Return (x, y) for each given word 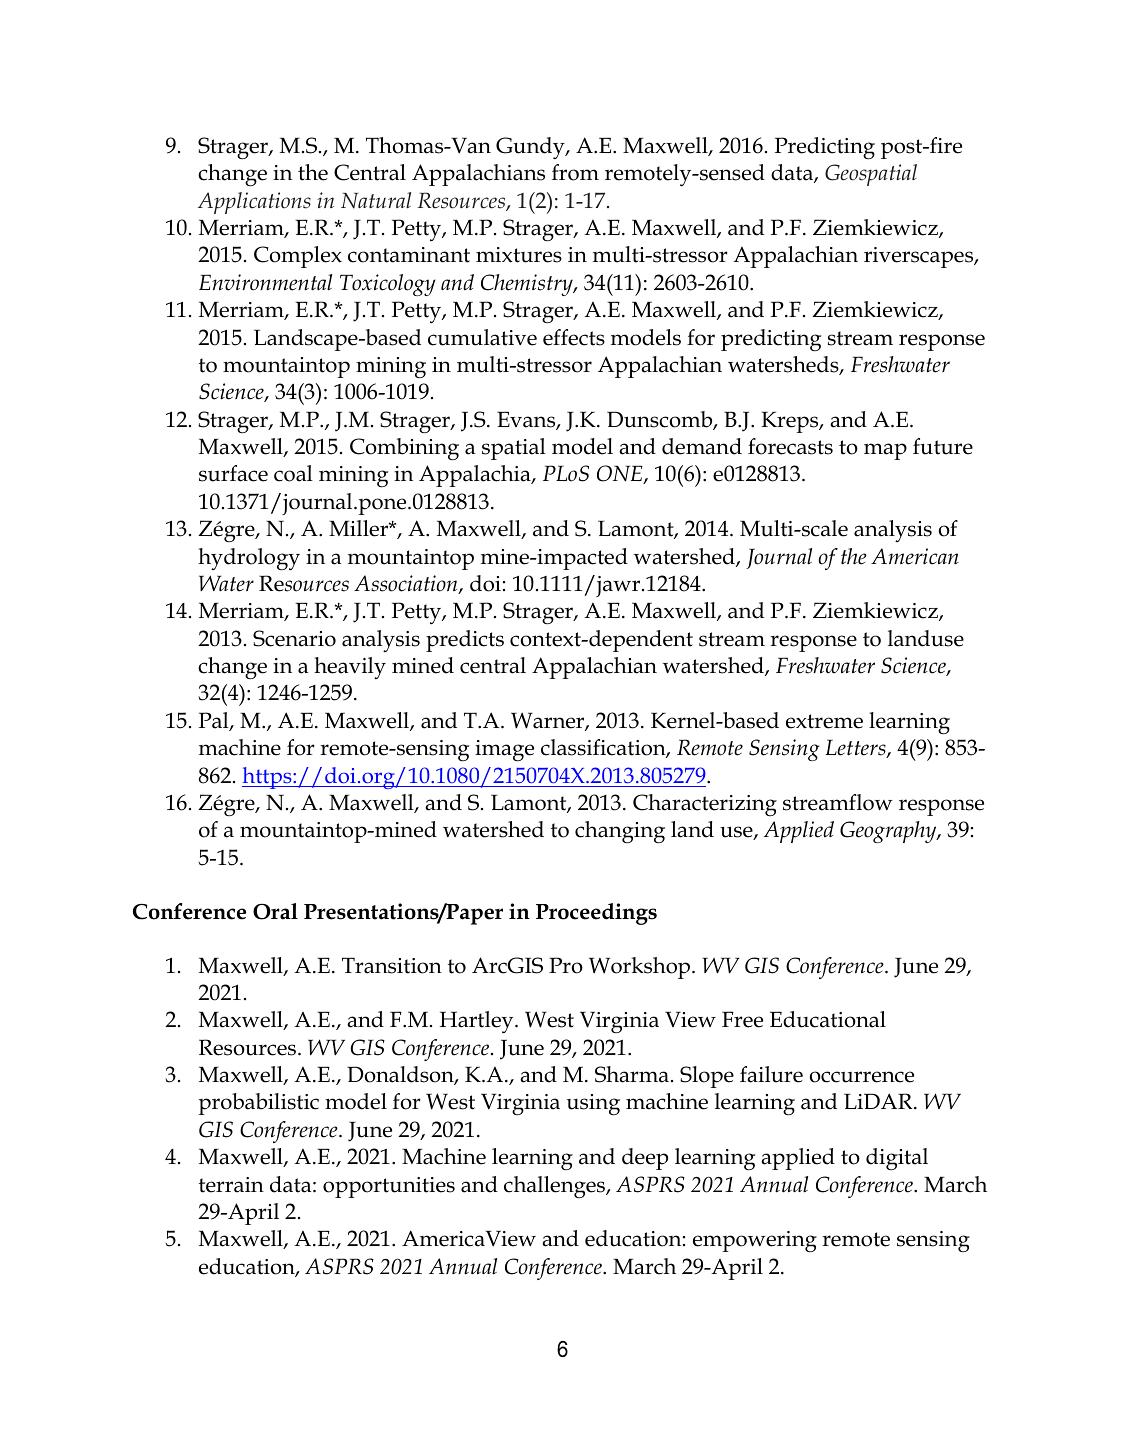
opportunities (389, 1187)
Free (742, 1019)
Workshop (641, 968)
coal (293, 473)
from (575, 172)
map (885, 451)
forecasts (790, 446)
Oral (275, 911)
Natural (376, 200)
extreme (824, 721)
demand (702, 446)
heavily (350, 668)
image (504, 751)
